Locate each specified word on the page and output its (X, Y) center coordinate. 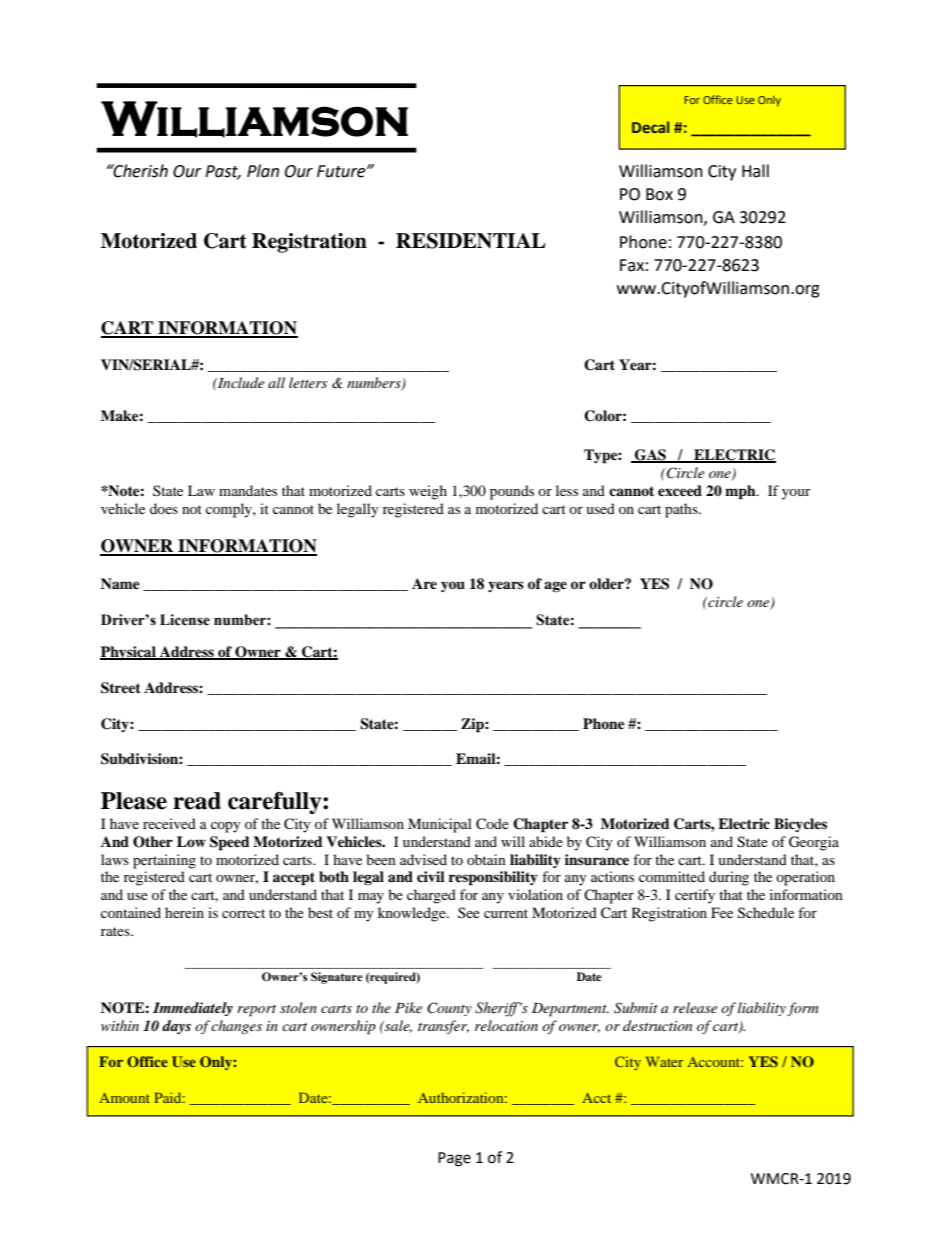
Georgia (814, 843)
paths (682, 510)
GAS (650, 456)
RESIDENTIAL (471, 241)
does (164, 508)
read (197, 801)
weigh (428, 492)
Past (223, 172)
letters (308, 382)
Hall (755, 171)
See (469, 912)
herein (184, 912)
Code (492, 824)
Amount (124, 1098)
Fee (722, 912)
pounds (512, 492)
